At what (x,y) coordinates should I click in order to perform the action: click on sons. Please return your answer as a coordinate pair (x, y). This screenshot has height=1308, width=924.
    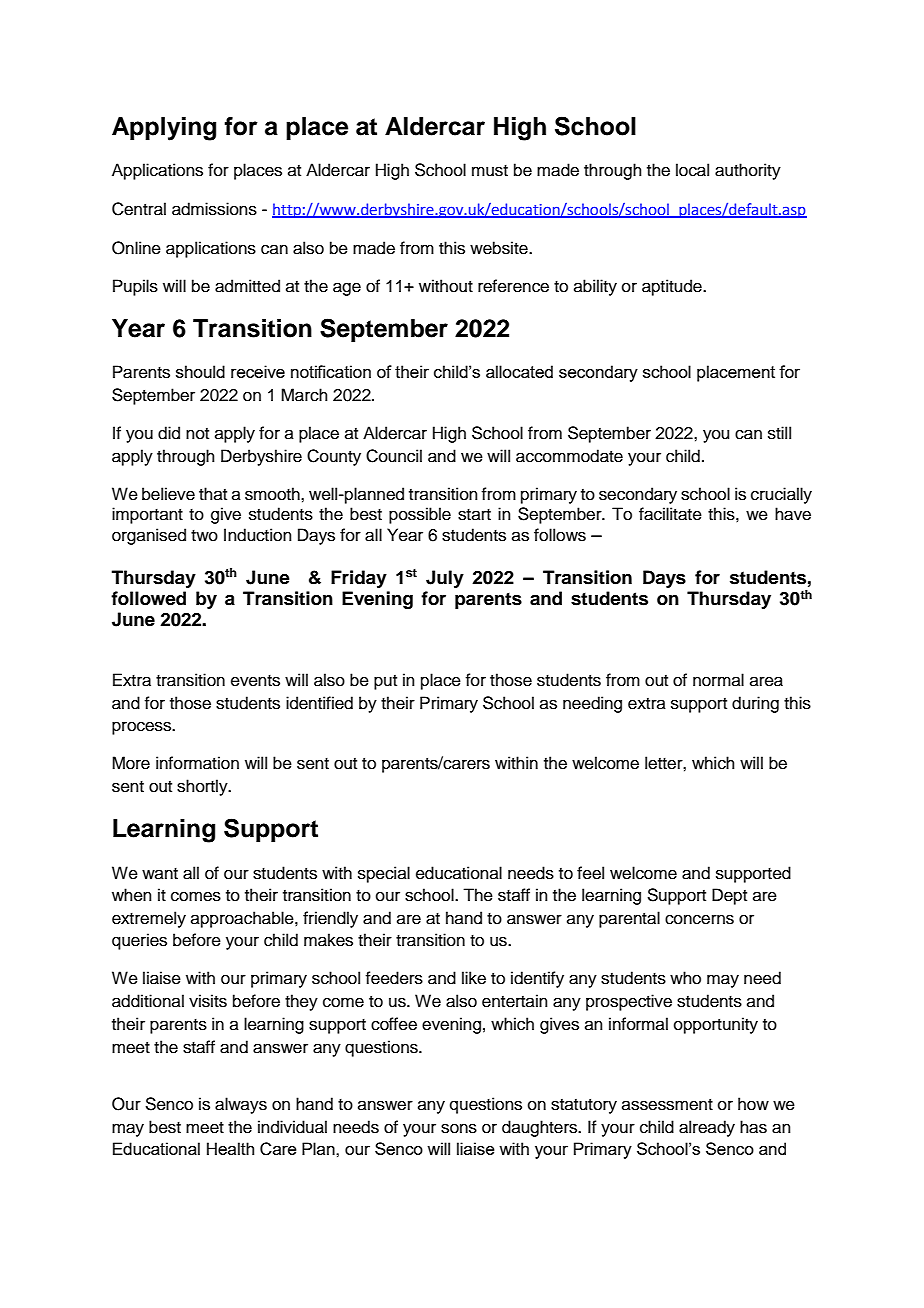
    Looking at the image, I should click on (459, 1128).
